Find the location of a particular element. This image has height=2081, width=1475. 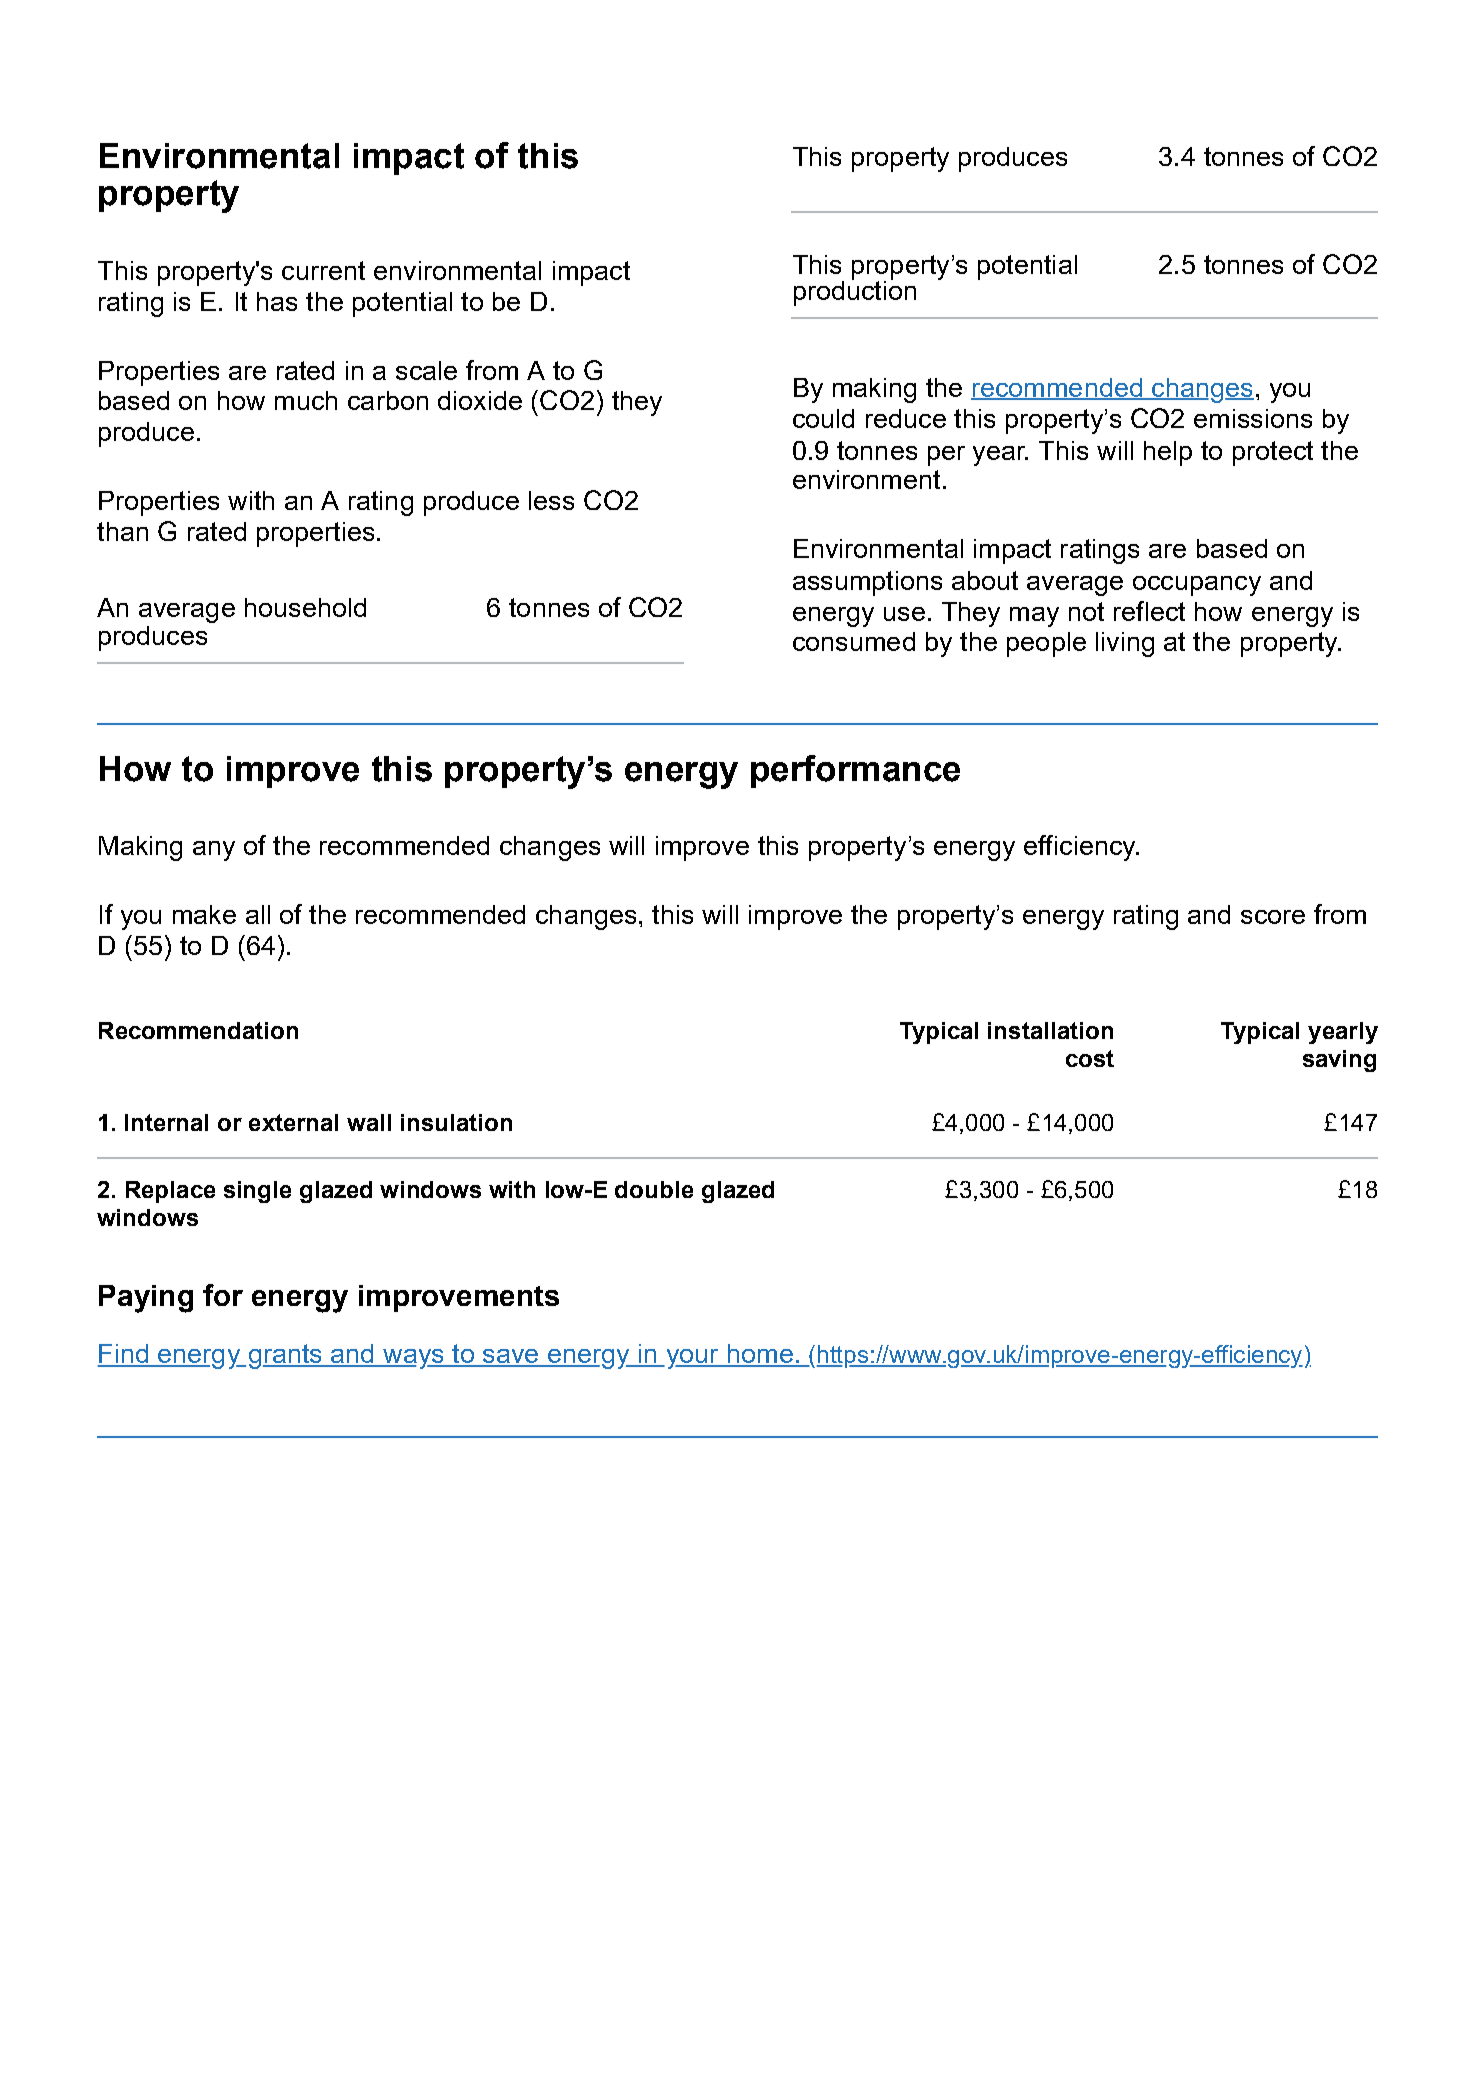

occupancy is located at coordinates (1197, 586).
